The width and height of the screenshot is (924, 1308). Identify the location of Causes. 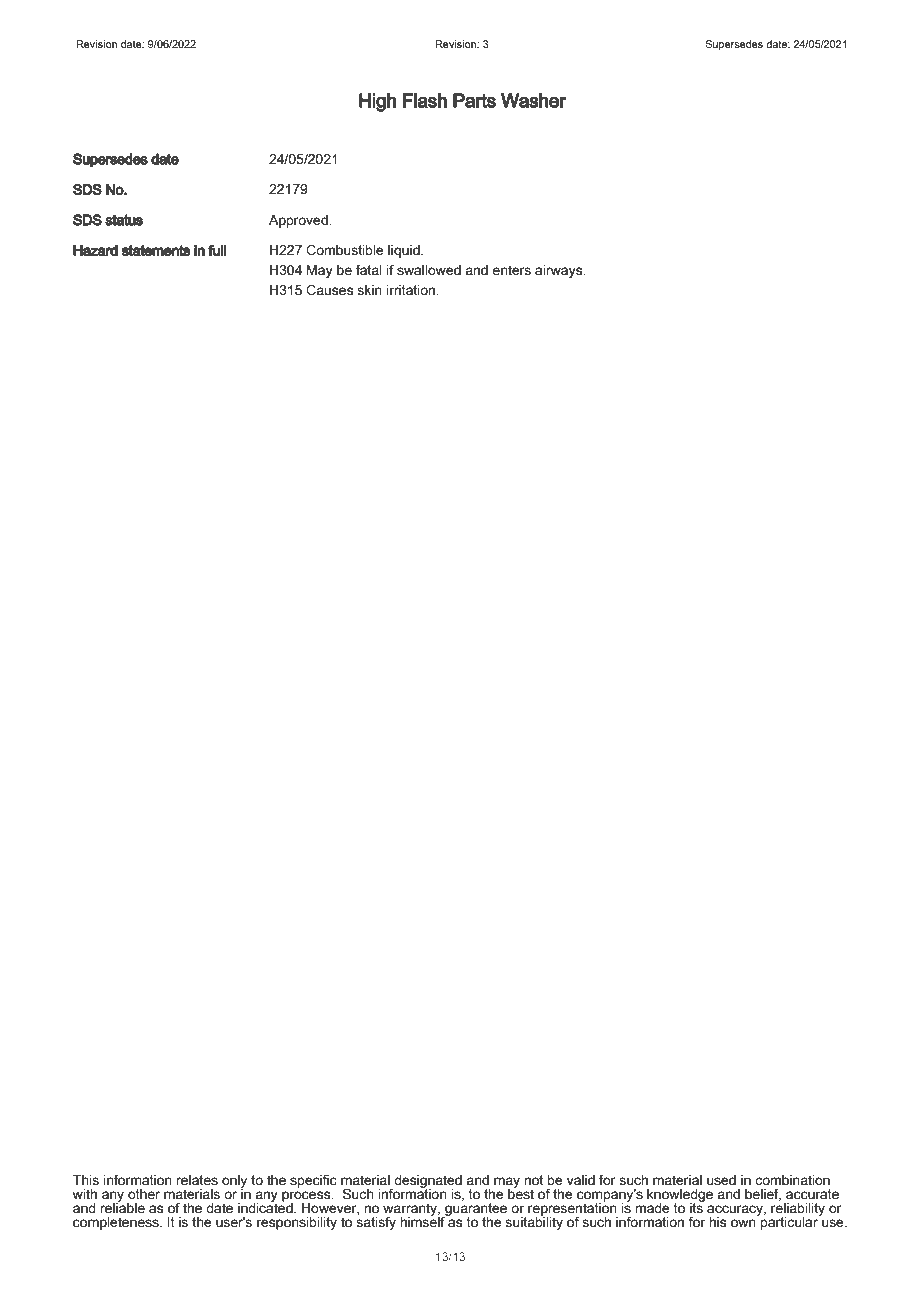
(329, 290).
